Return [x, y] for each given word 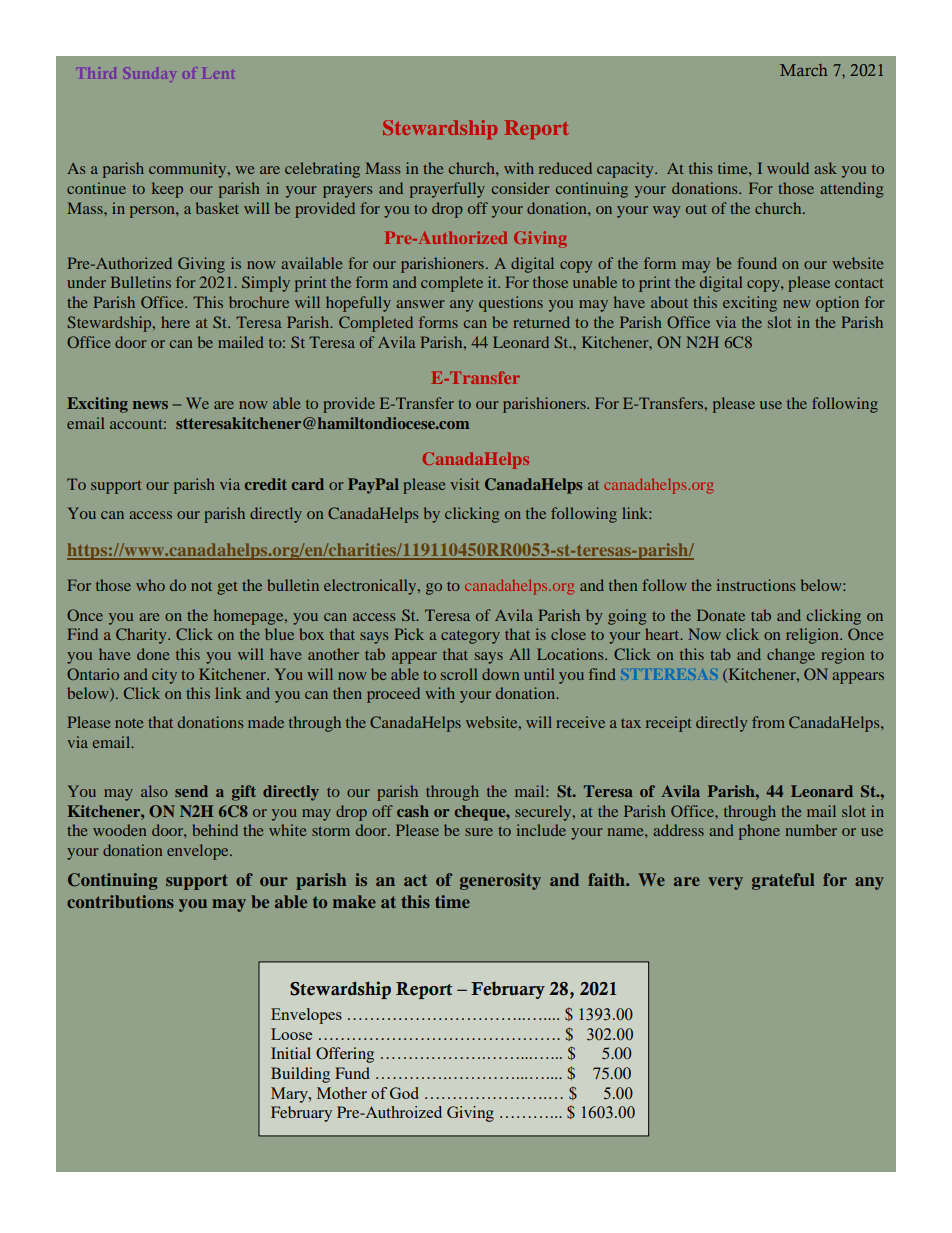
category [470, 637]
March [804, 70]
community [189, 170]
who [150, 585]
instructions [756, 585]
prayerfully [447, 190]
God [404, 1093]
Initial [291, 1053]
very [725, 883]
